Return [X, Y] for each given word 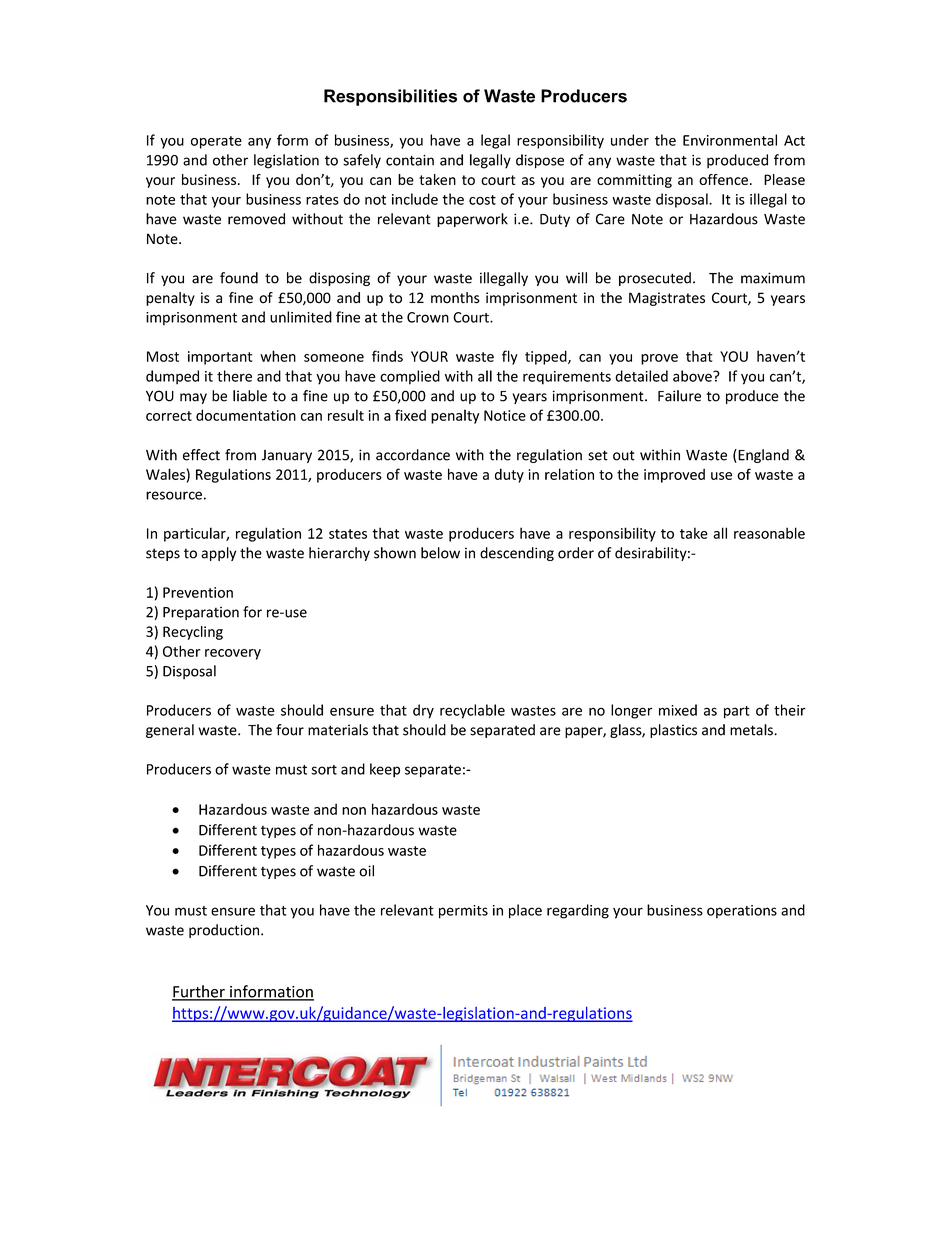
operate [216, 142]
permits [463, 912]
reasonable [769, 533]
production [225, 931]
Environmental [730, 140]
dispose [540, 161]
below [440, 553]
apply [218, 554]
